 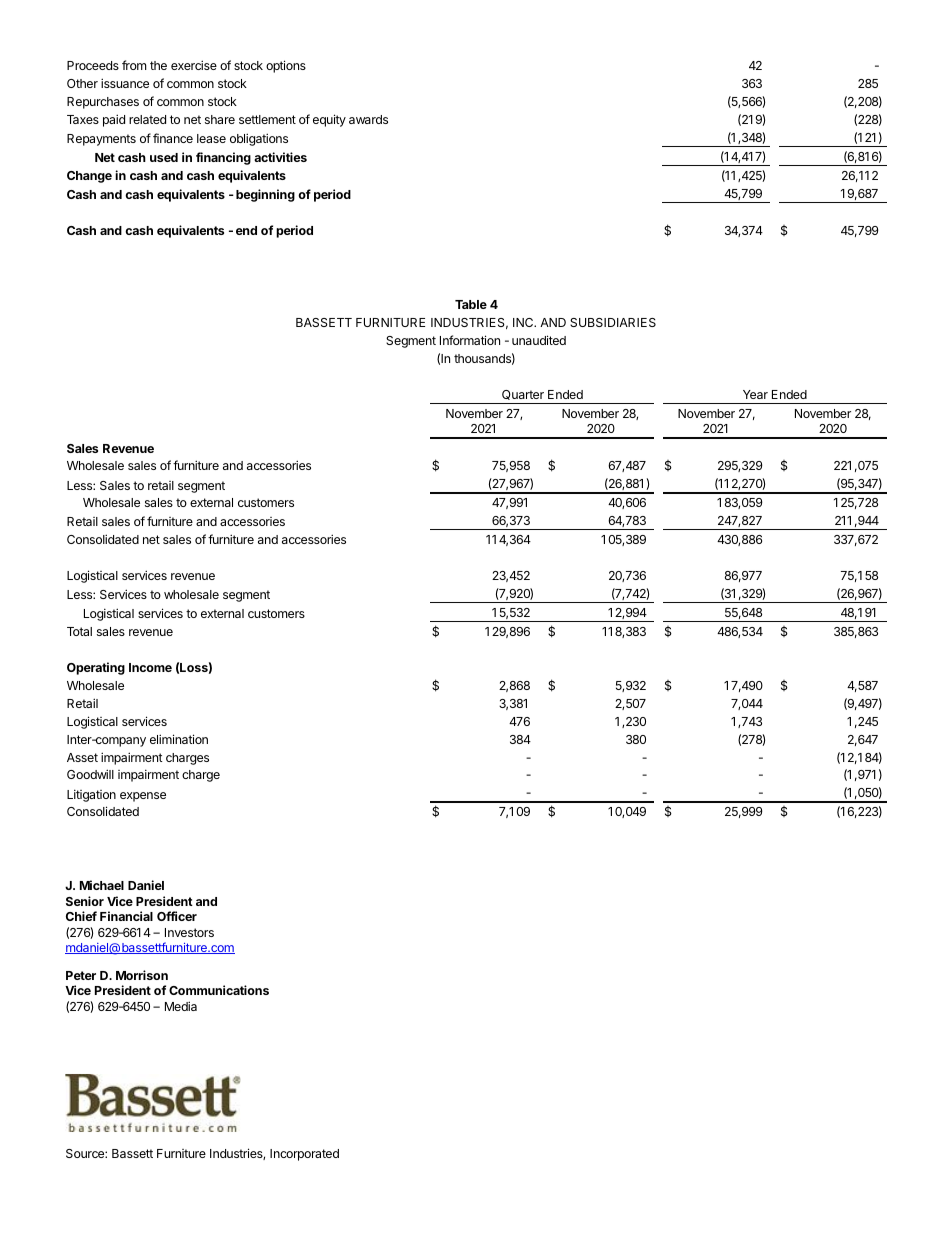 I want to click on Media, so click(x=181, y=1006).
